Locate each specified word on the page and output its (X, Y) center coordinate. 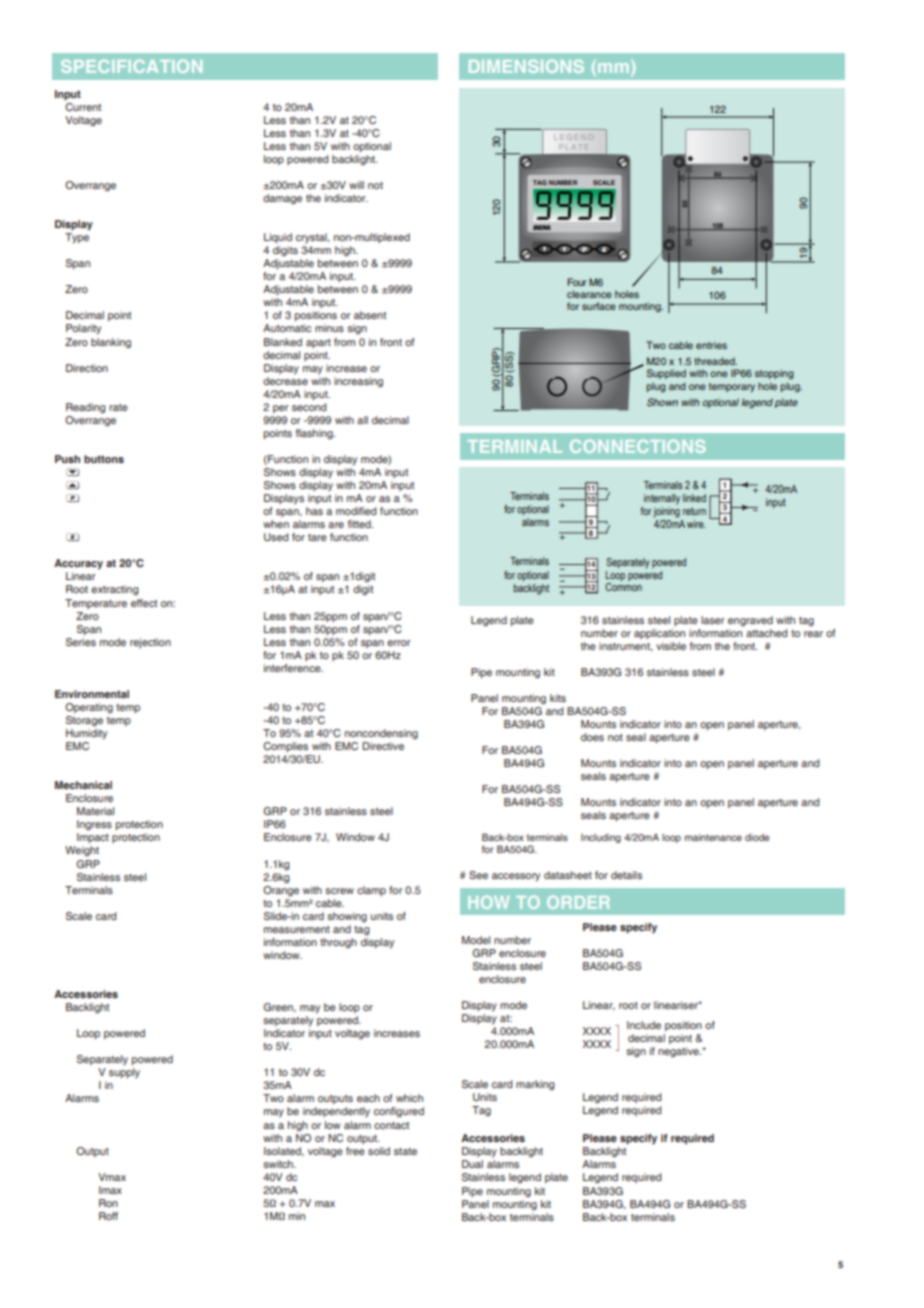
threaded (715, 361)
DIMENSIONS (526, 66)
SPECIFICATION (131, 66)
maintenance (713, 837)
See (478, 875)
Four (577, 282)
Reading (85, 408)
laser (713, 620)
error (399, 643)
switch (279, 1164)
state (405, 1151)
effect (144, 603)
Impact (93, 838)
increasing (358, 382)
